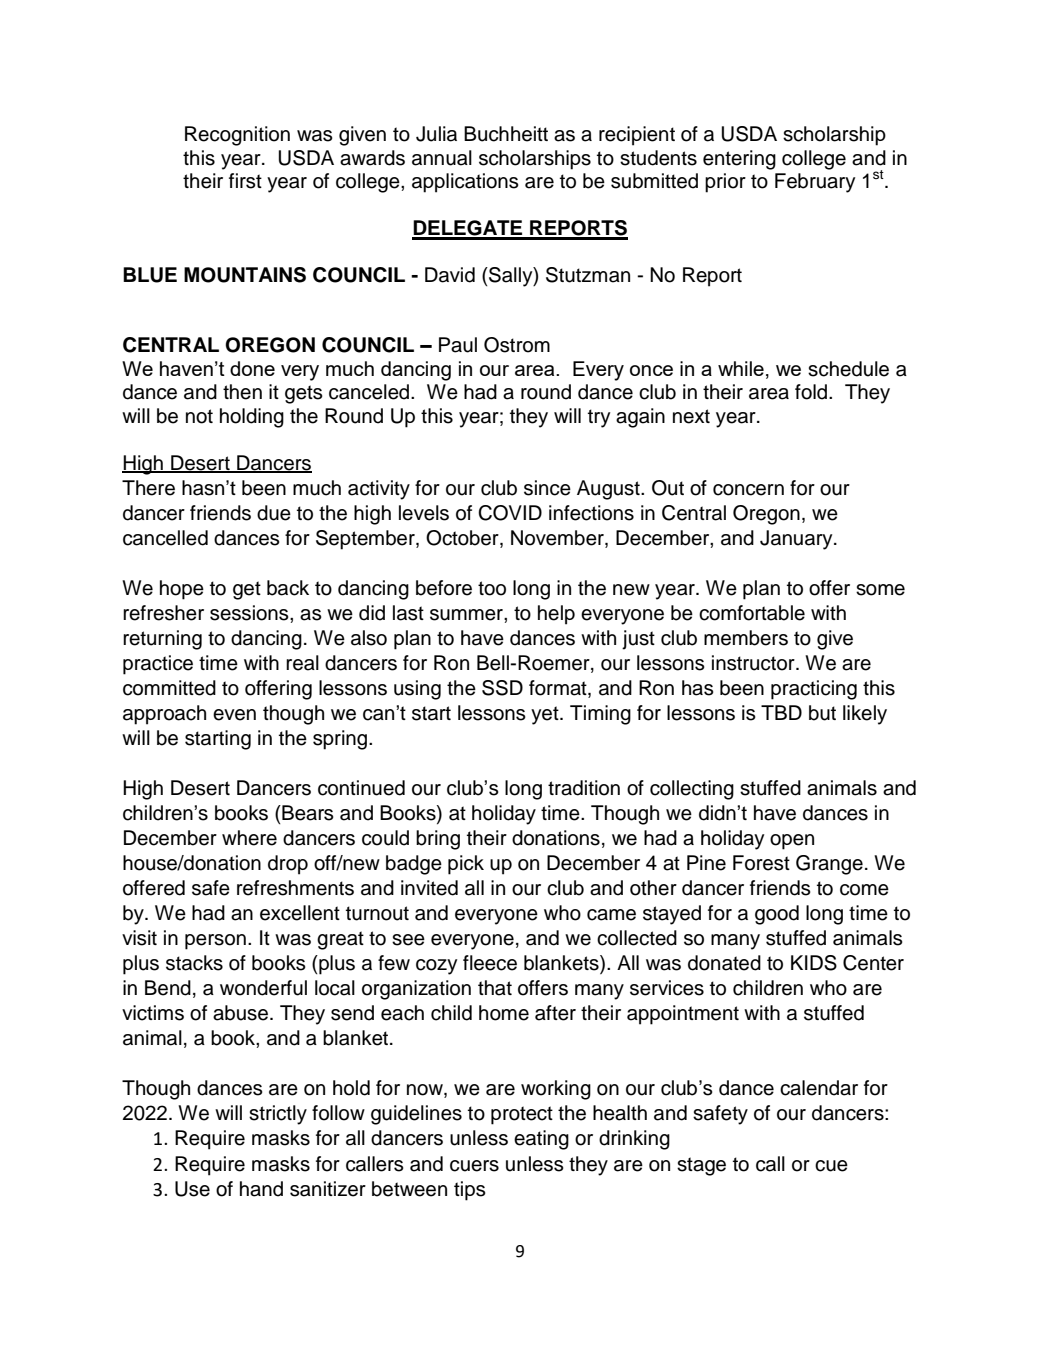 The image size is (1040, 1346). What do you see at coordinates (245, 181) in the document?
I see `first` at bounding box center [245, 181].
